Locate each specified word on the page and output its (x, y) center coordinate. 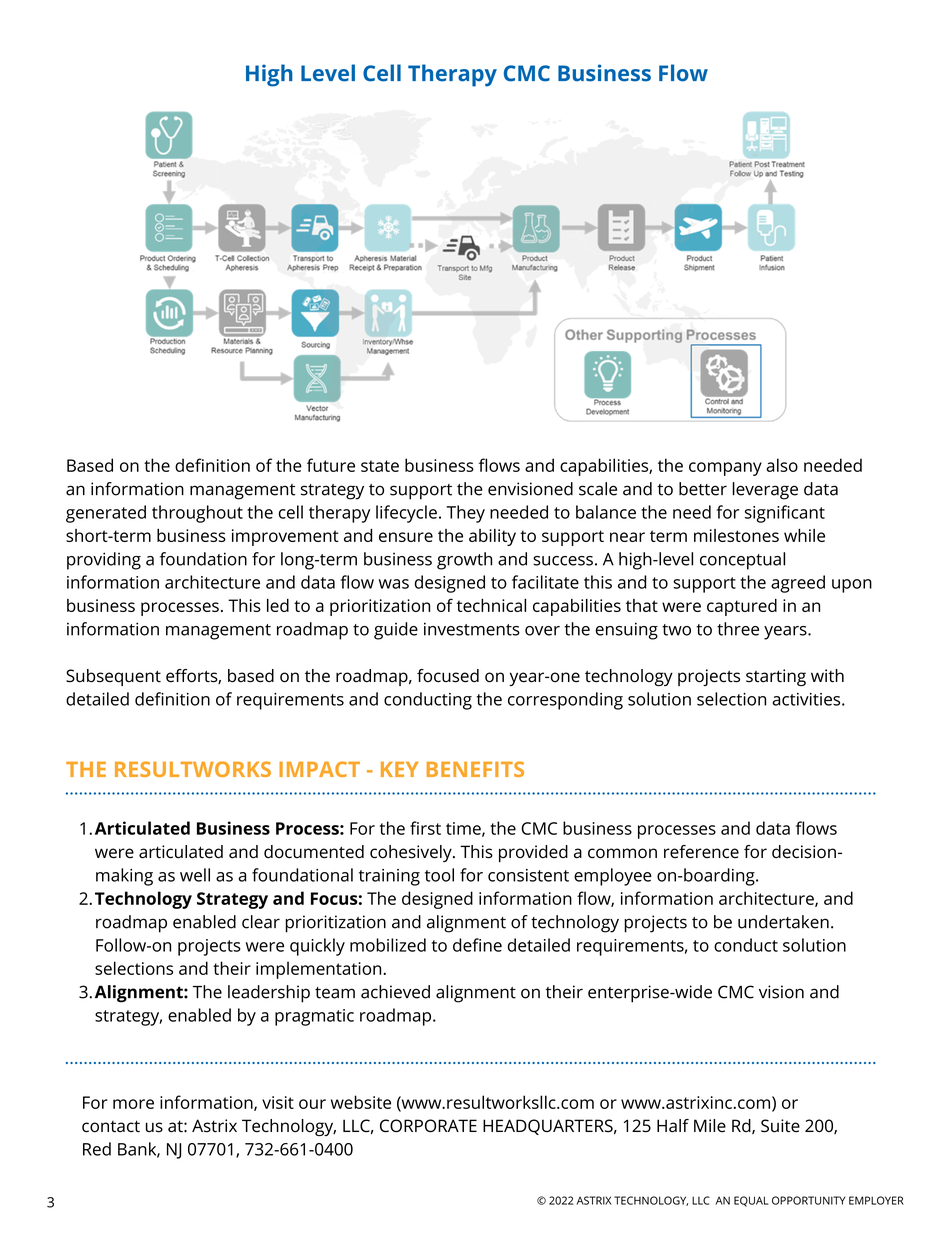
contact (111, 1126)
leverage (765, 491)
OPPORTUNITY (808, 1200)
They (465, 514)
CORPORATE (428, 1126)
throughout (197, 514)
